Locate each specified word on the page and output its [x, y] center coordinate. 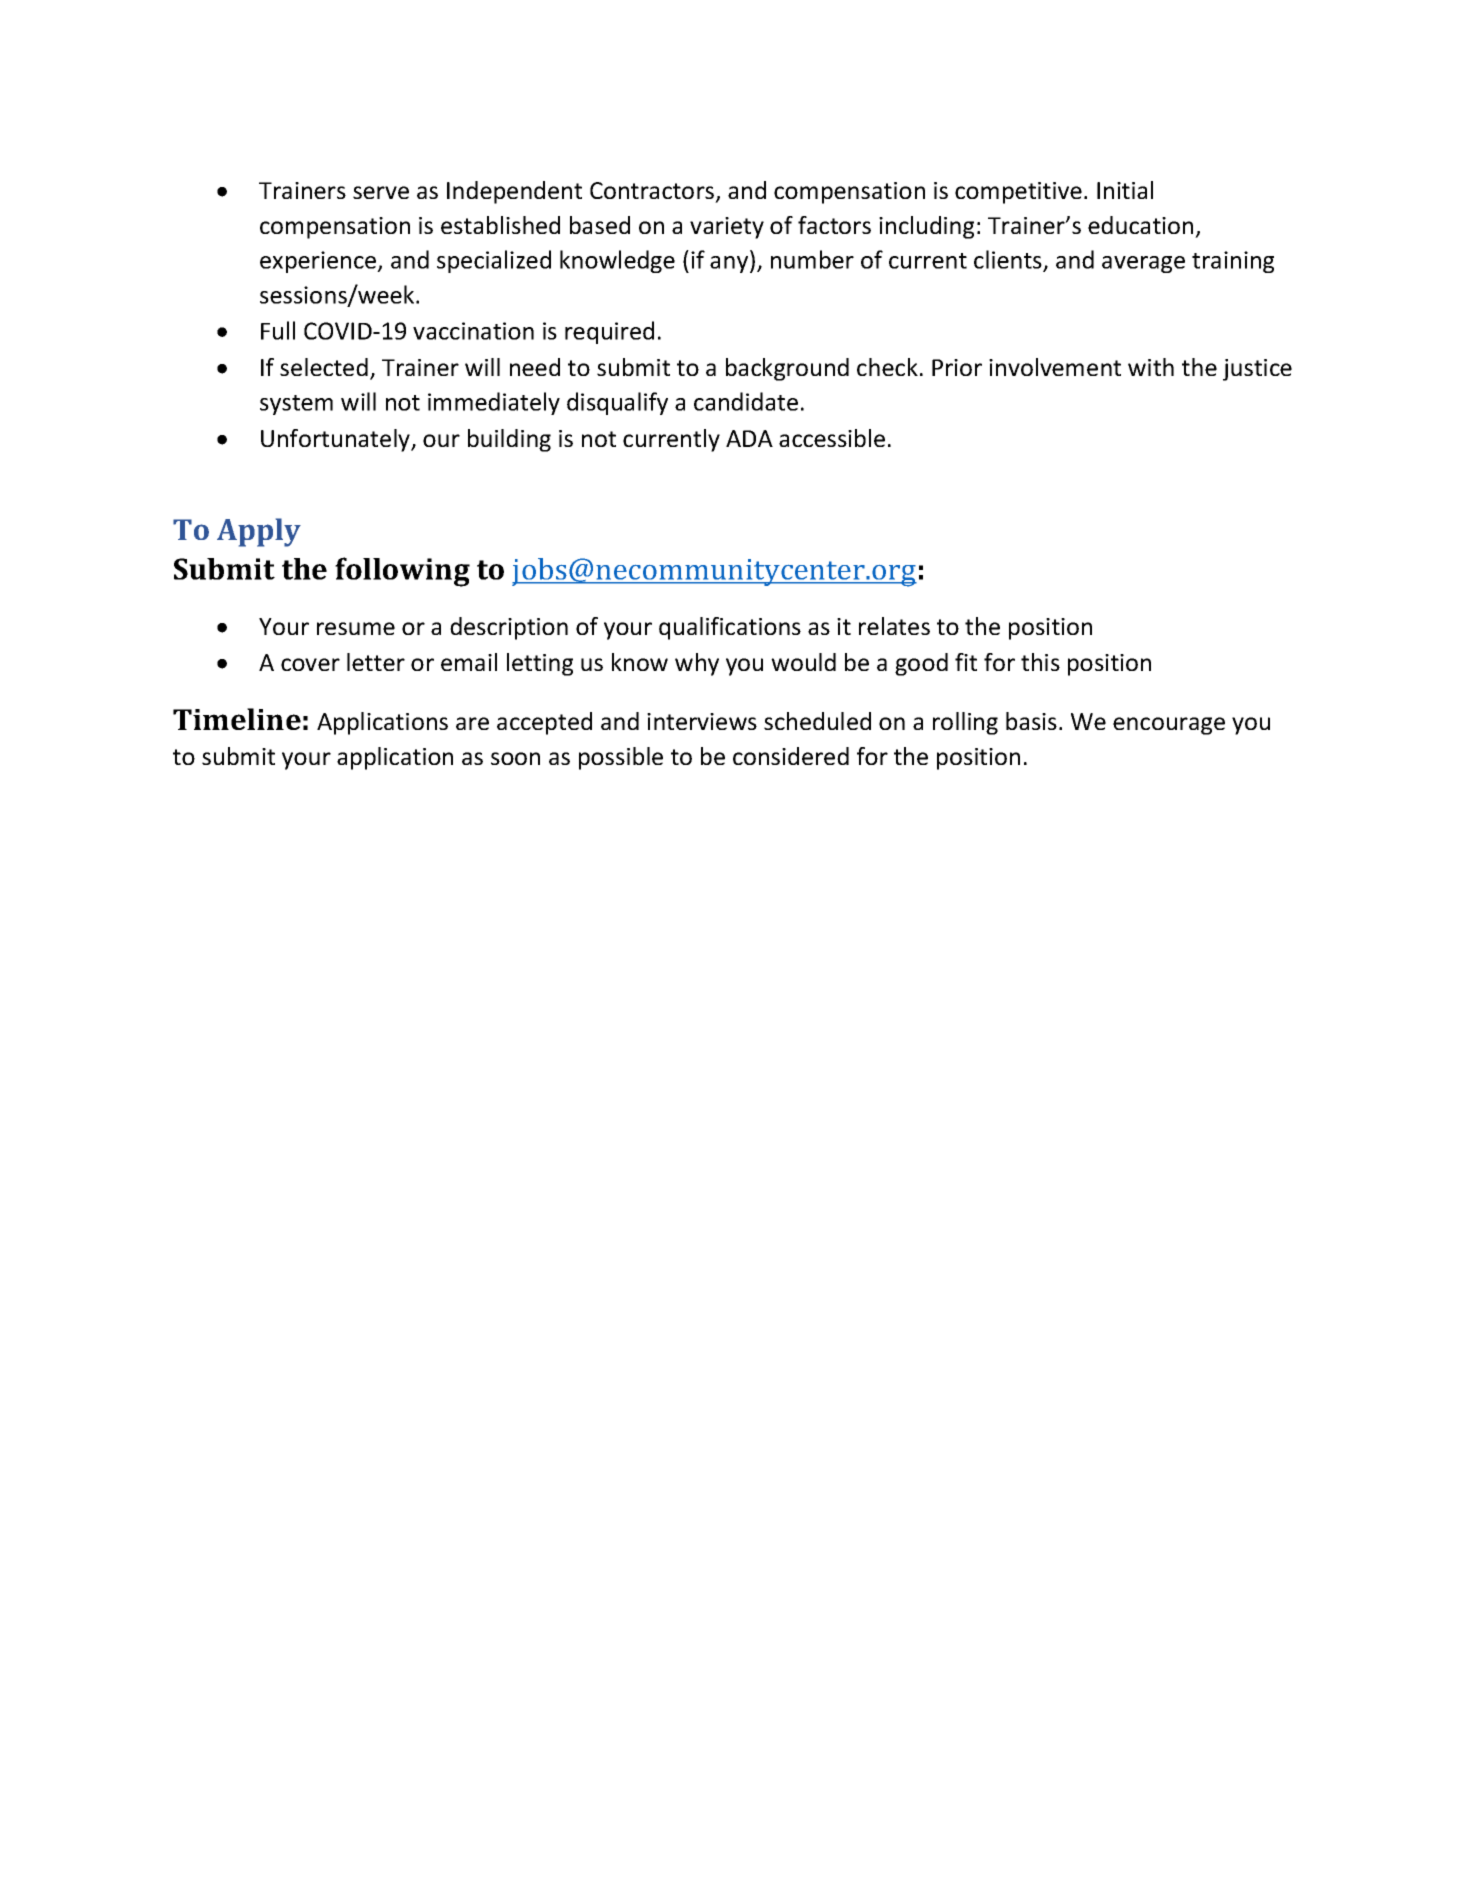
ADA [749, 438]
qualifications [730, 628]
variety [727, 228]
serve [381, 192]
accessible [832, 438]
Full [278, 330]
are [472, 723]
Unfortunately [336, 440]
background [787, 369]
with [1151, 367]
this [1040, 662]
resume [356, 628]
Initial [1125, 190]
